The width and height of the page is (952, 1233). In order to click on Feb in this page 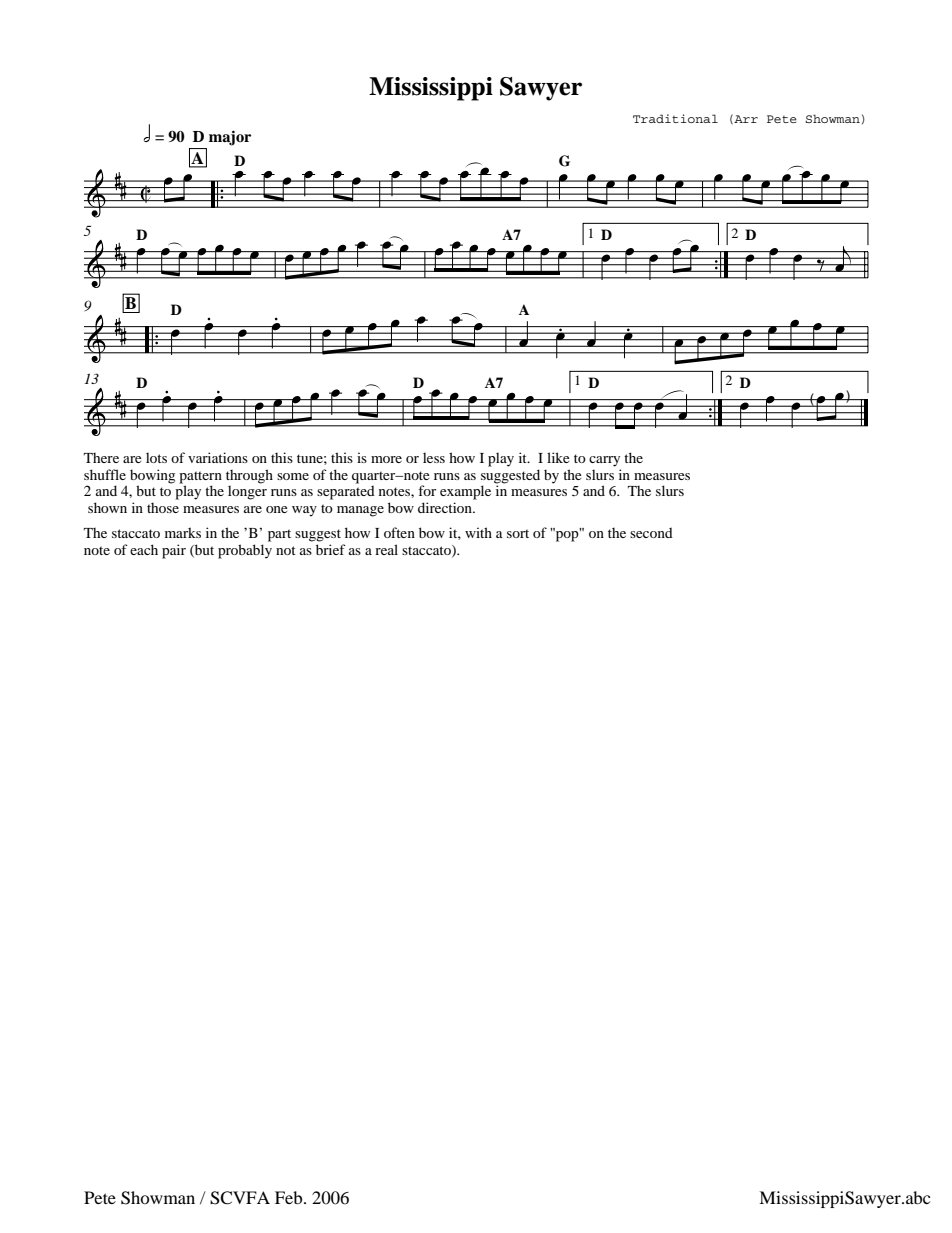, I will do `click(290, 1197)`.
